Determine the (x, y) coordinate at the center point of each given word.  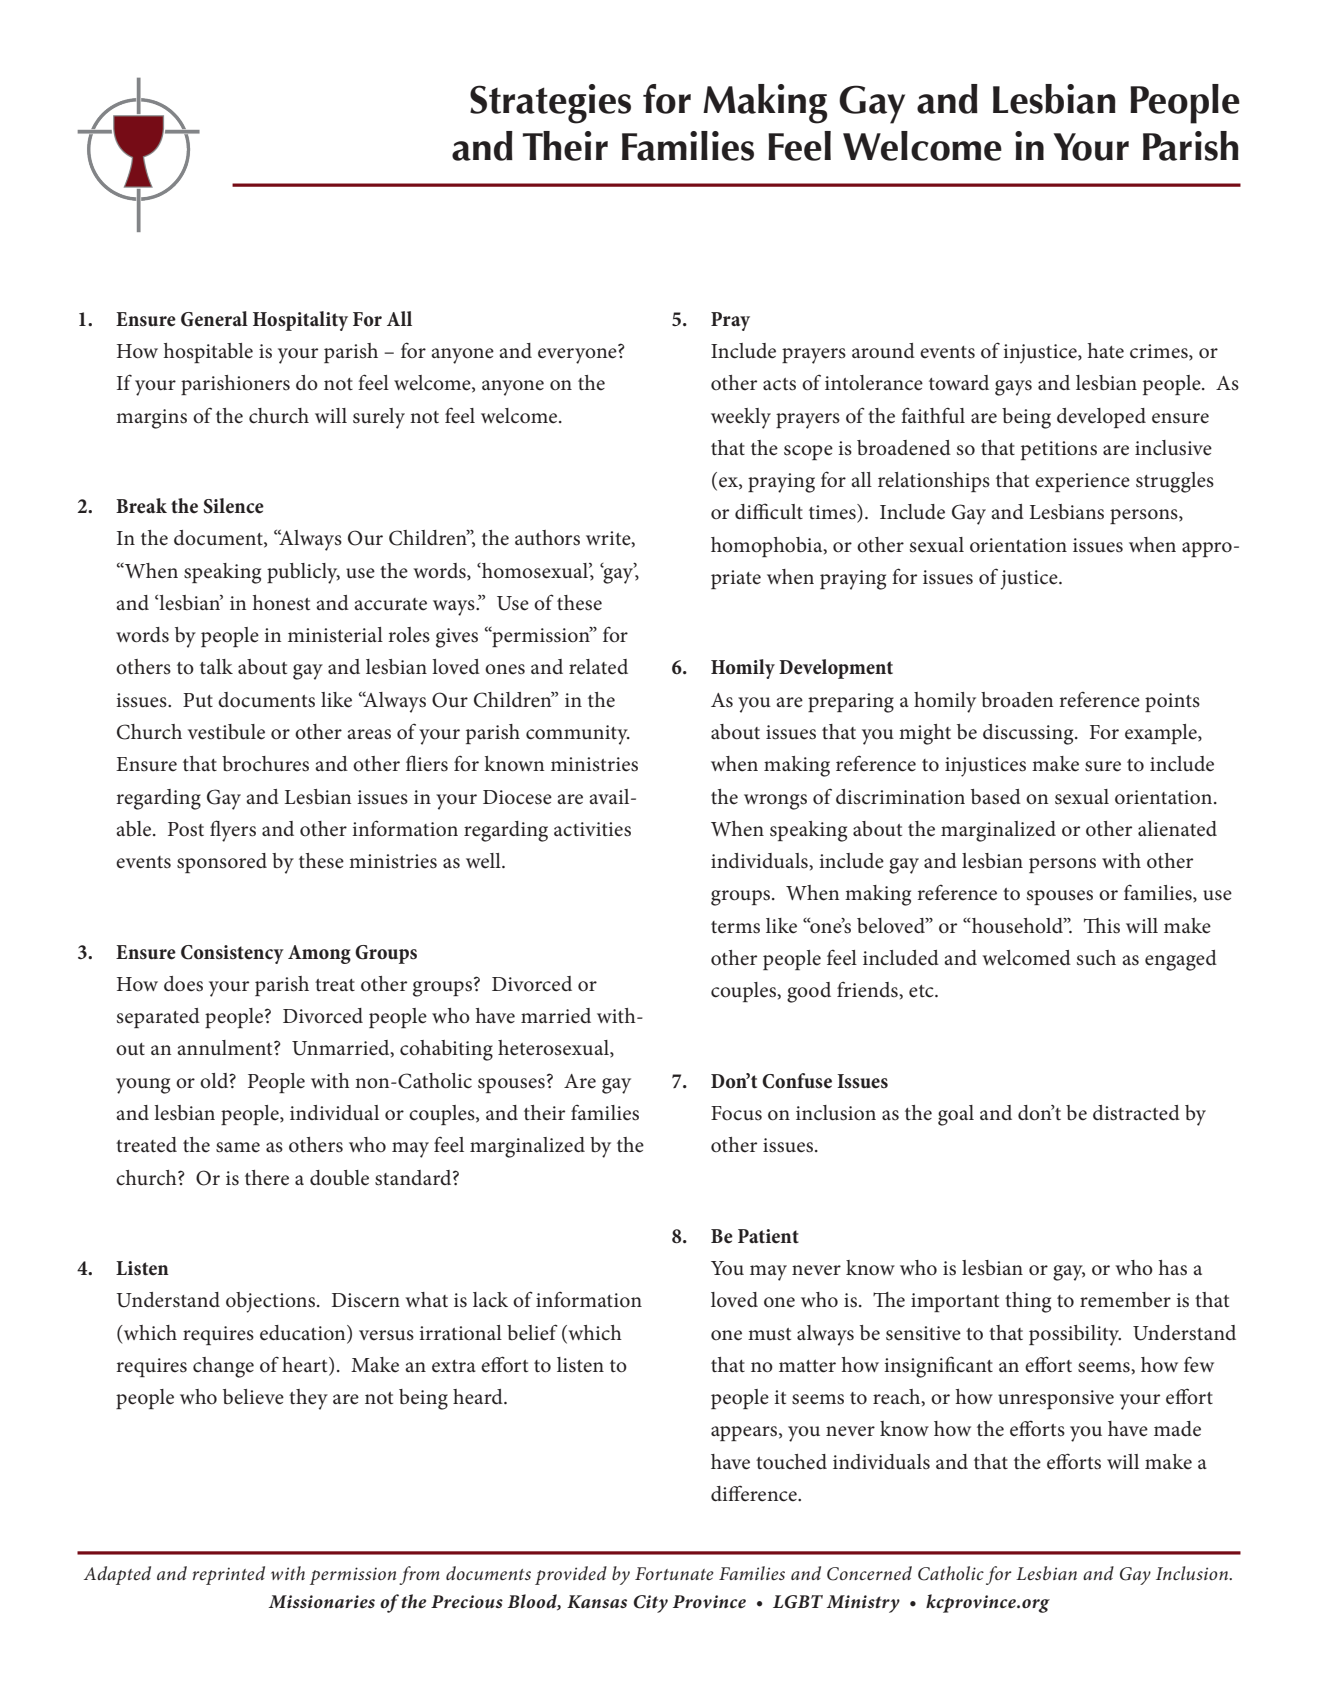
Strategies (550, 104)
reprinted (229, 1575)
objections (272, 1302)
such (1096, 958)
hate (1106, 351)
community (578, 735)
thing (1028, 1302)
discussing (1029, 734)
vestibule (226, 732)
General (214, 319)
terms (735, 927)
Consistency (232, 954)
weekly (741, 418)
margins (151, 419)
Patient (768, 1236)
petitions (1059, 450)
